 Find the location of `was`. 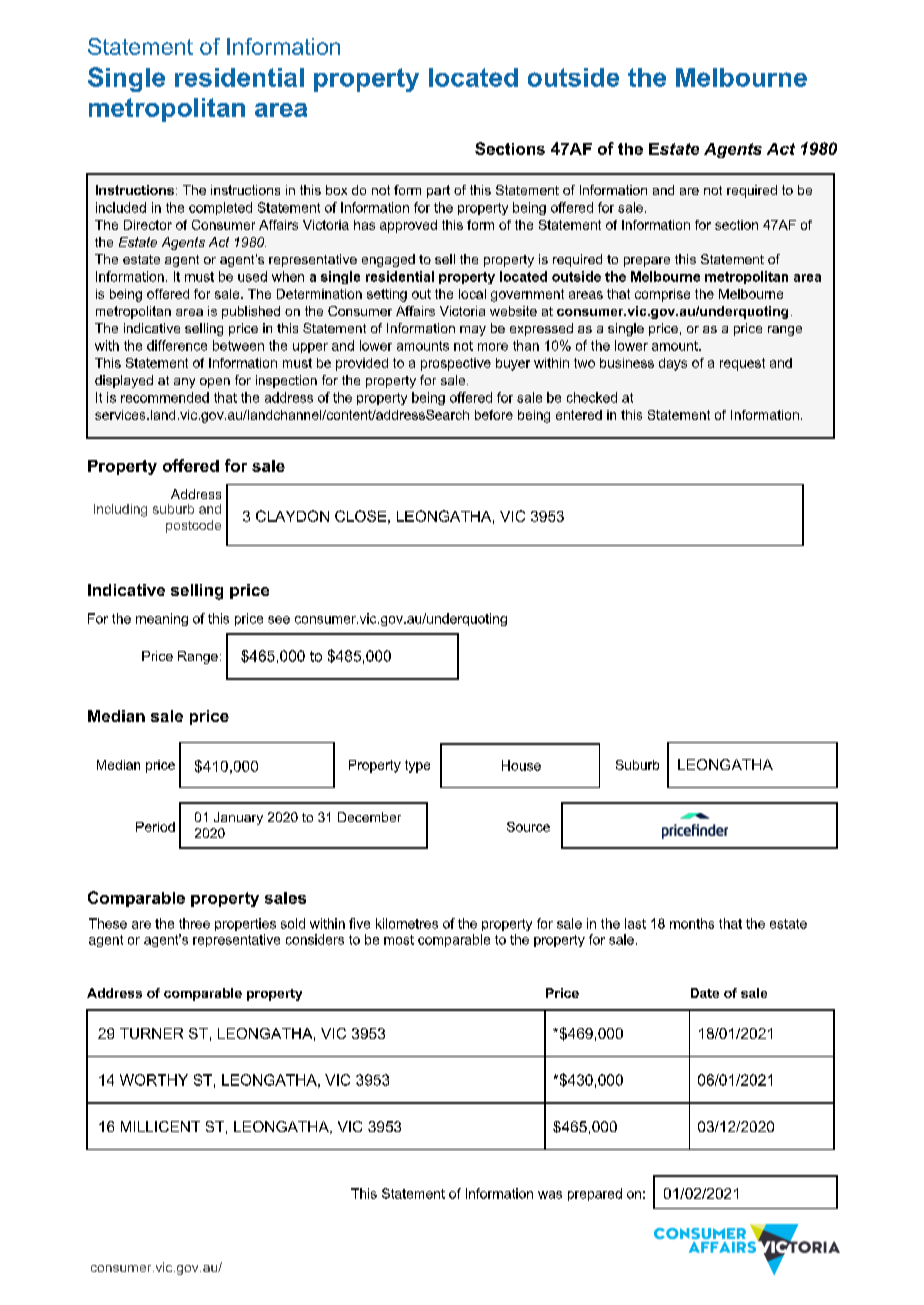

was is located at coordinates (550, 1195).
